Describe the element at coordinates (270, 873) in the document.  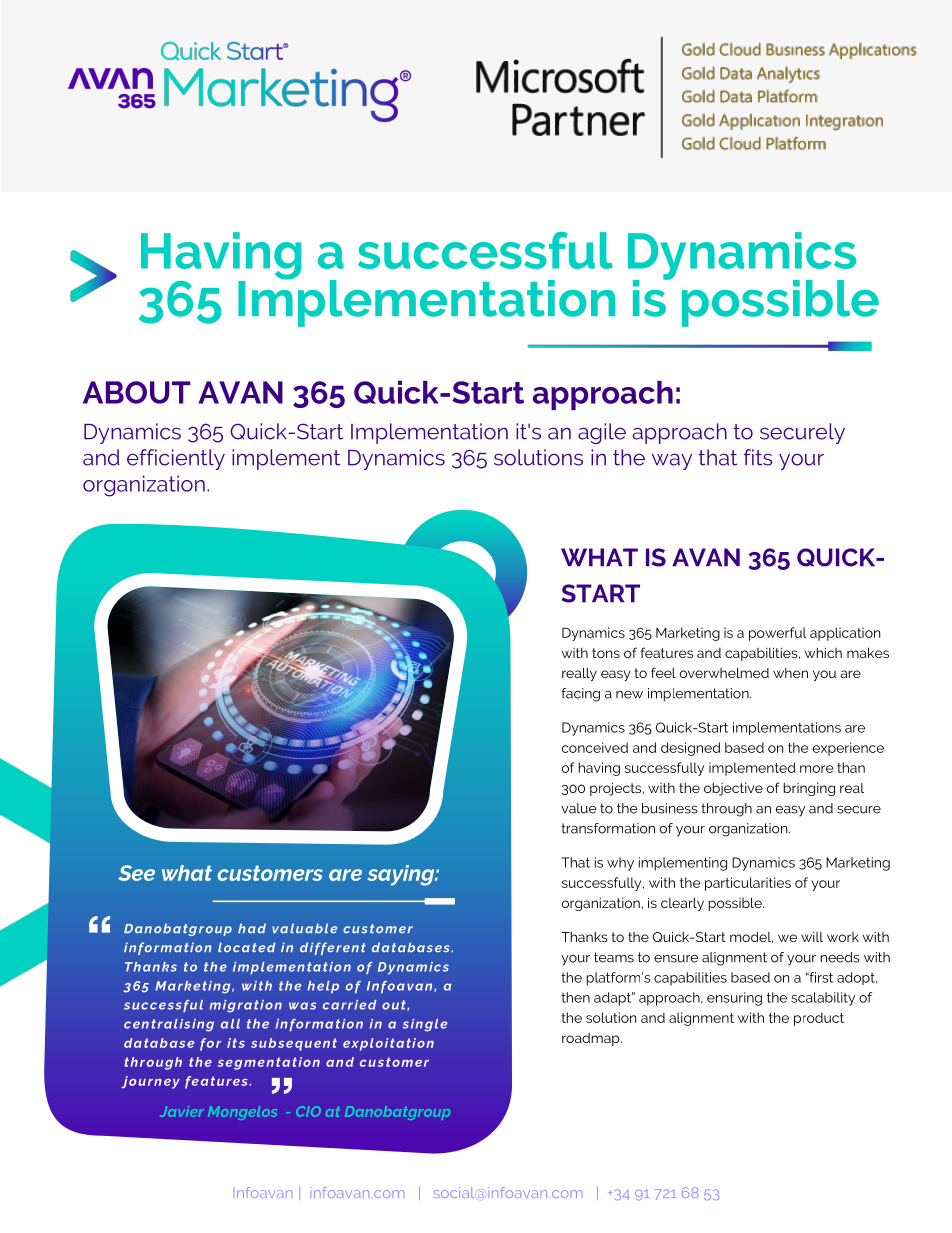
I see `customers` at that location.
